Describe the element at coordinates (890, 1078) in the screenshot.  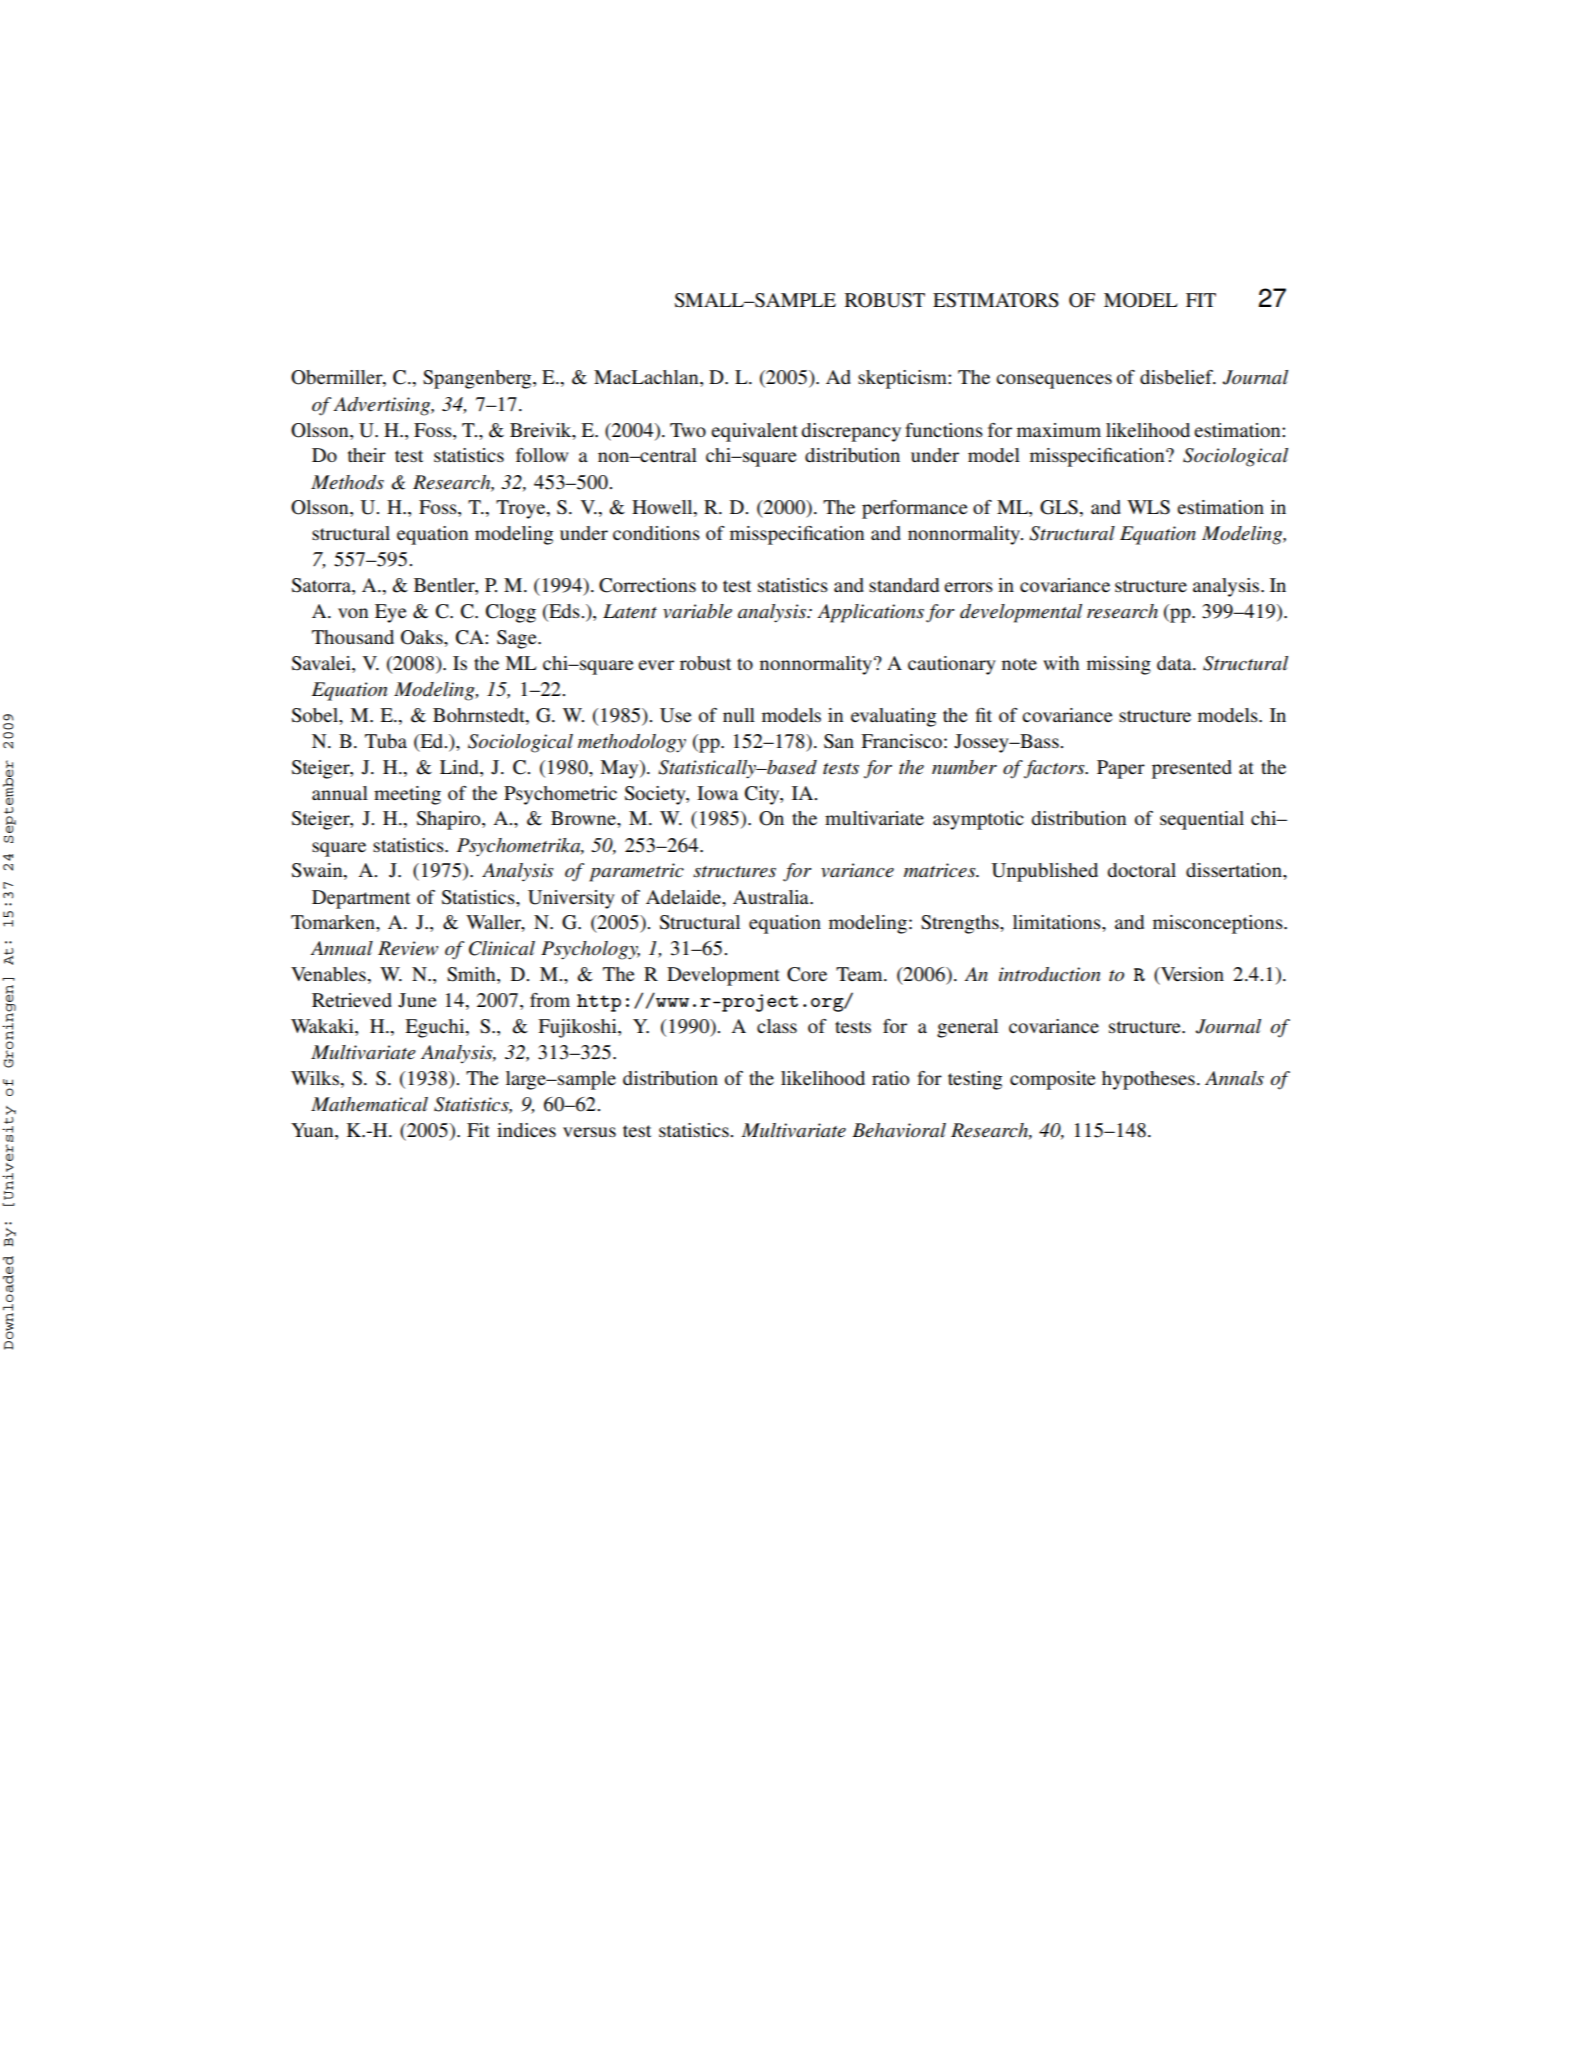
I see `ratio` at that location.
